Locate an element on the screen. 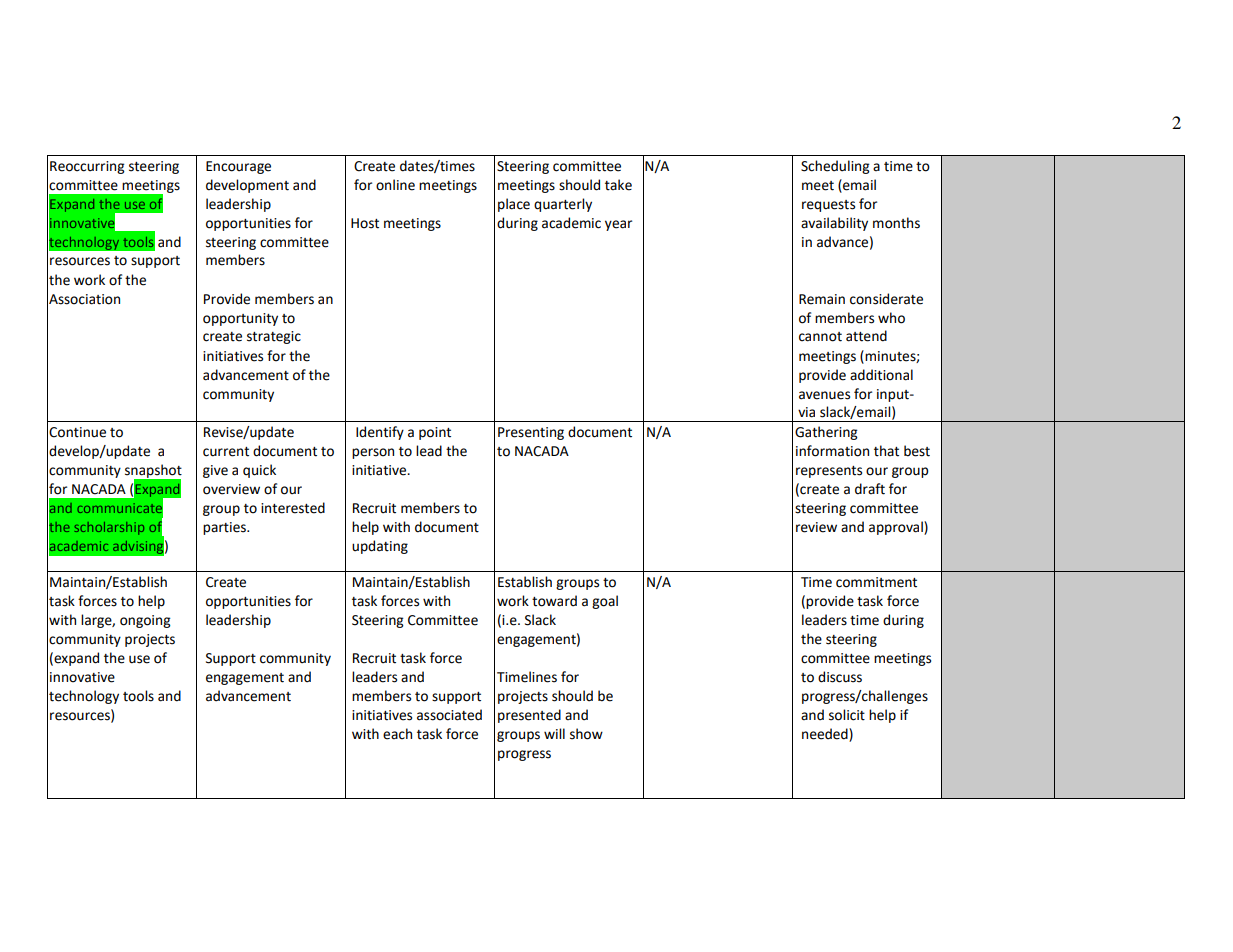 This screenshot has width=1233, height=952. Presenting is located at coordinates (531, 433).
